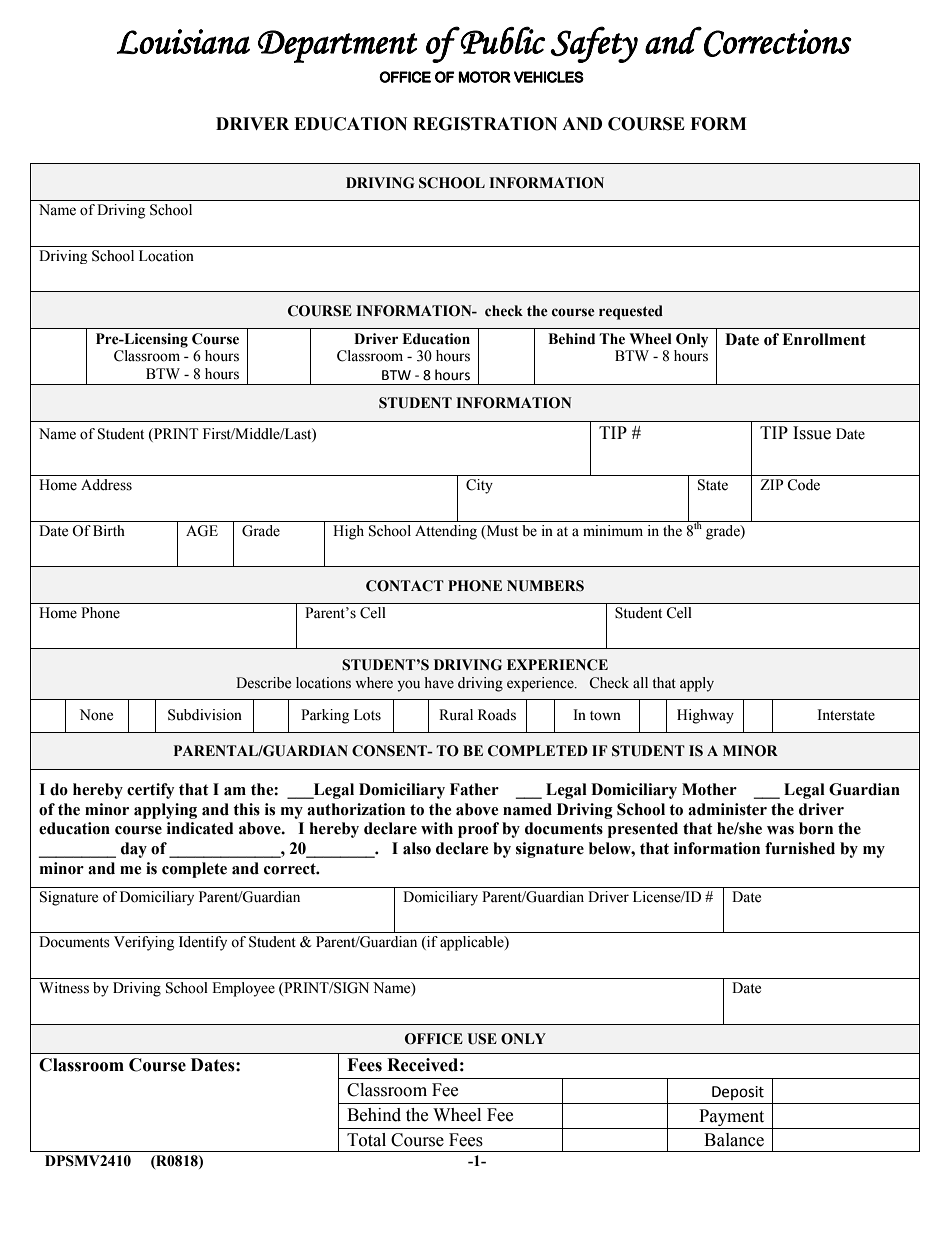  I want to click on Employee, so click(243, 989).
